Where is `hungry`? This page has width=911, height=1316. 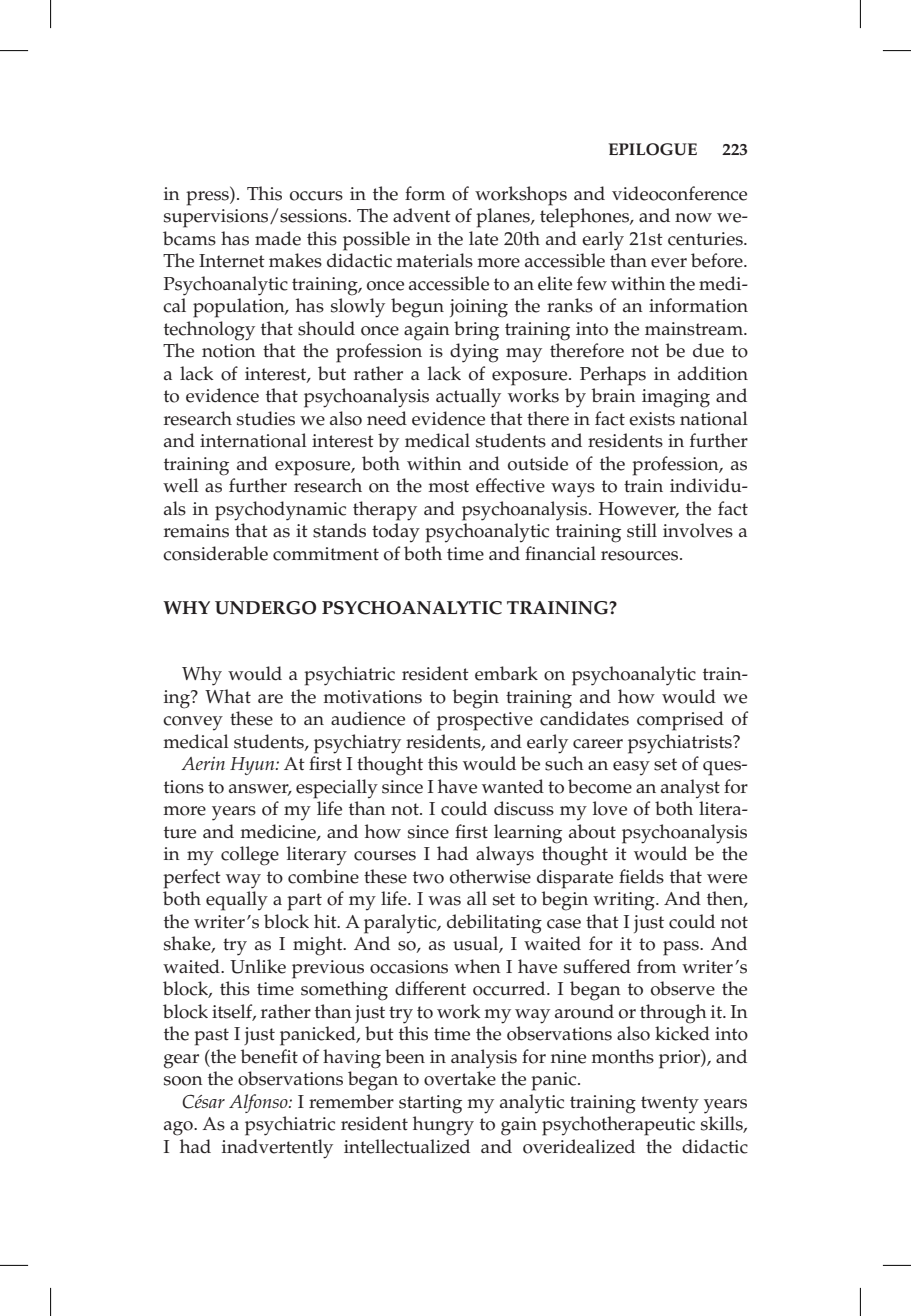
hungry is located at coordinates (443, 1126).
